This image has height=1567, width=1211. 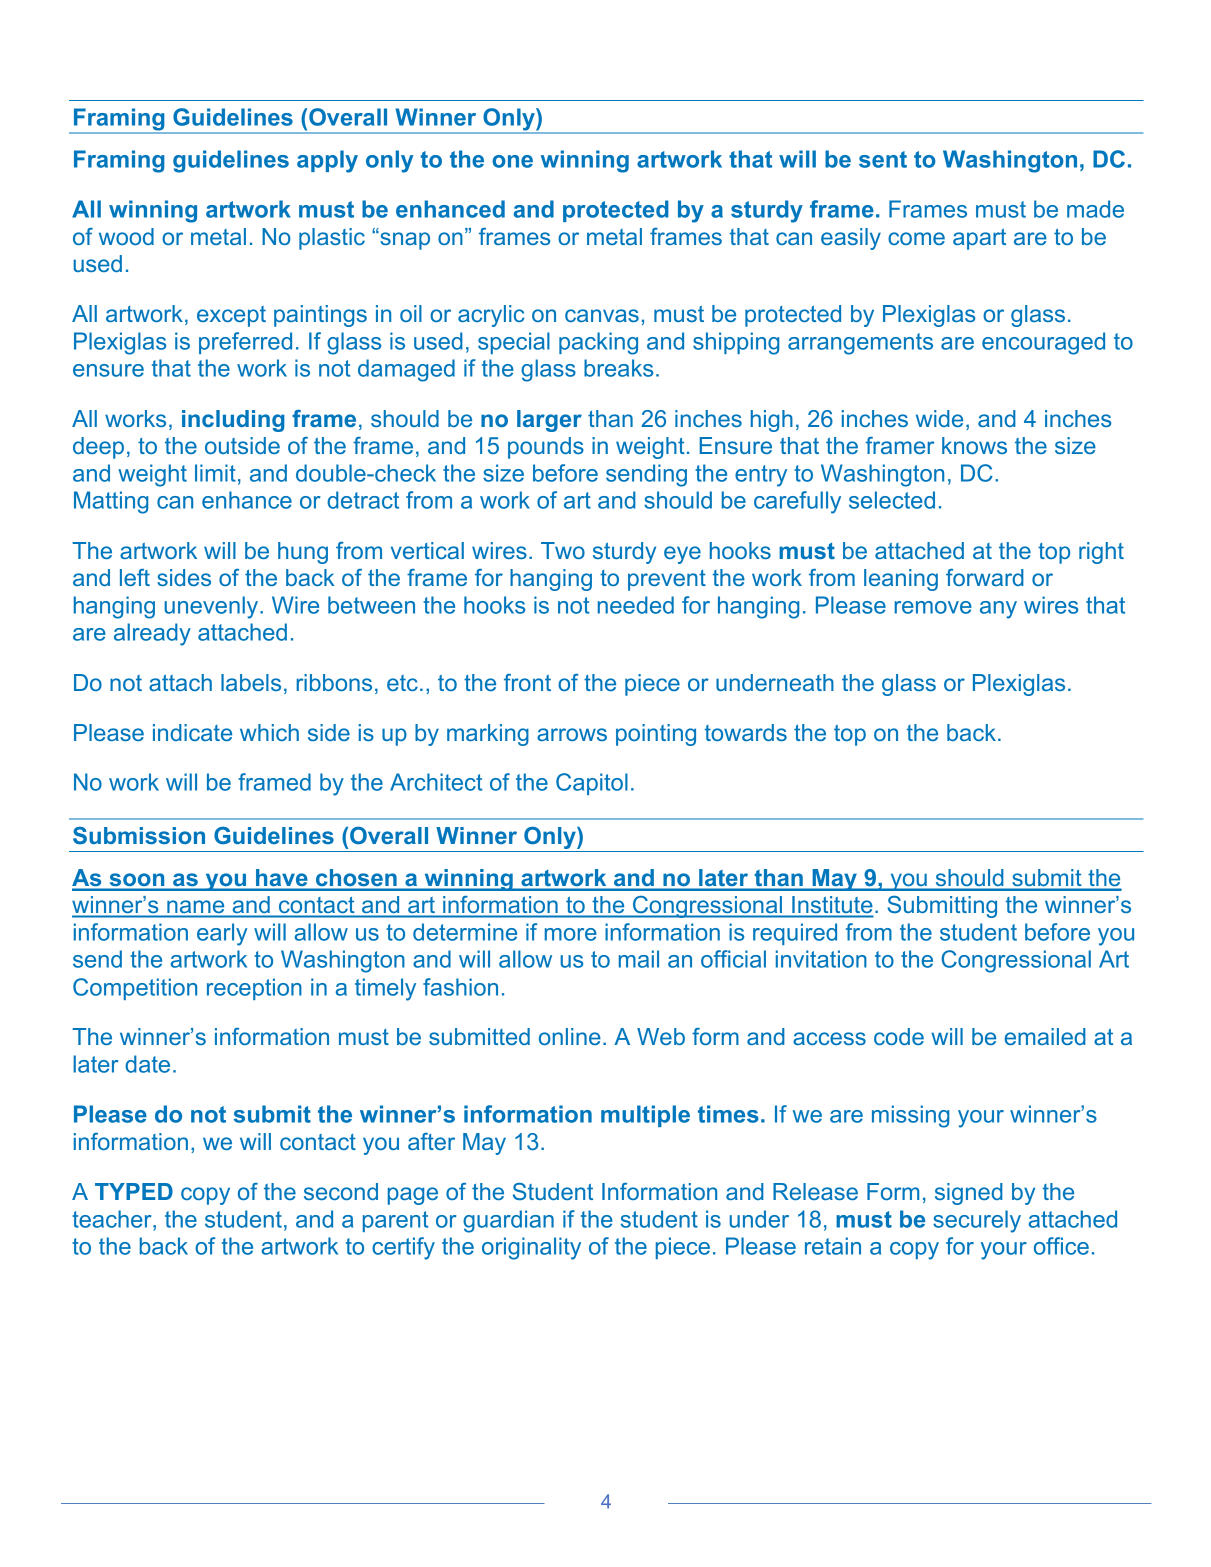 What do you see at coordinates (251, 682) in the image?
I see `labels` at bounding box center [251, 682].
